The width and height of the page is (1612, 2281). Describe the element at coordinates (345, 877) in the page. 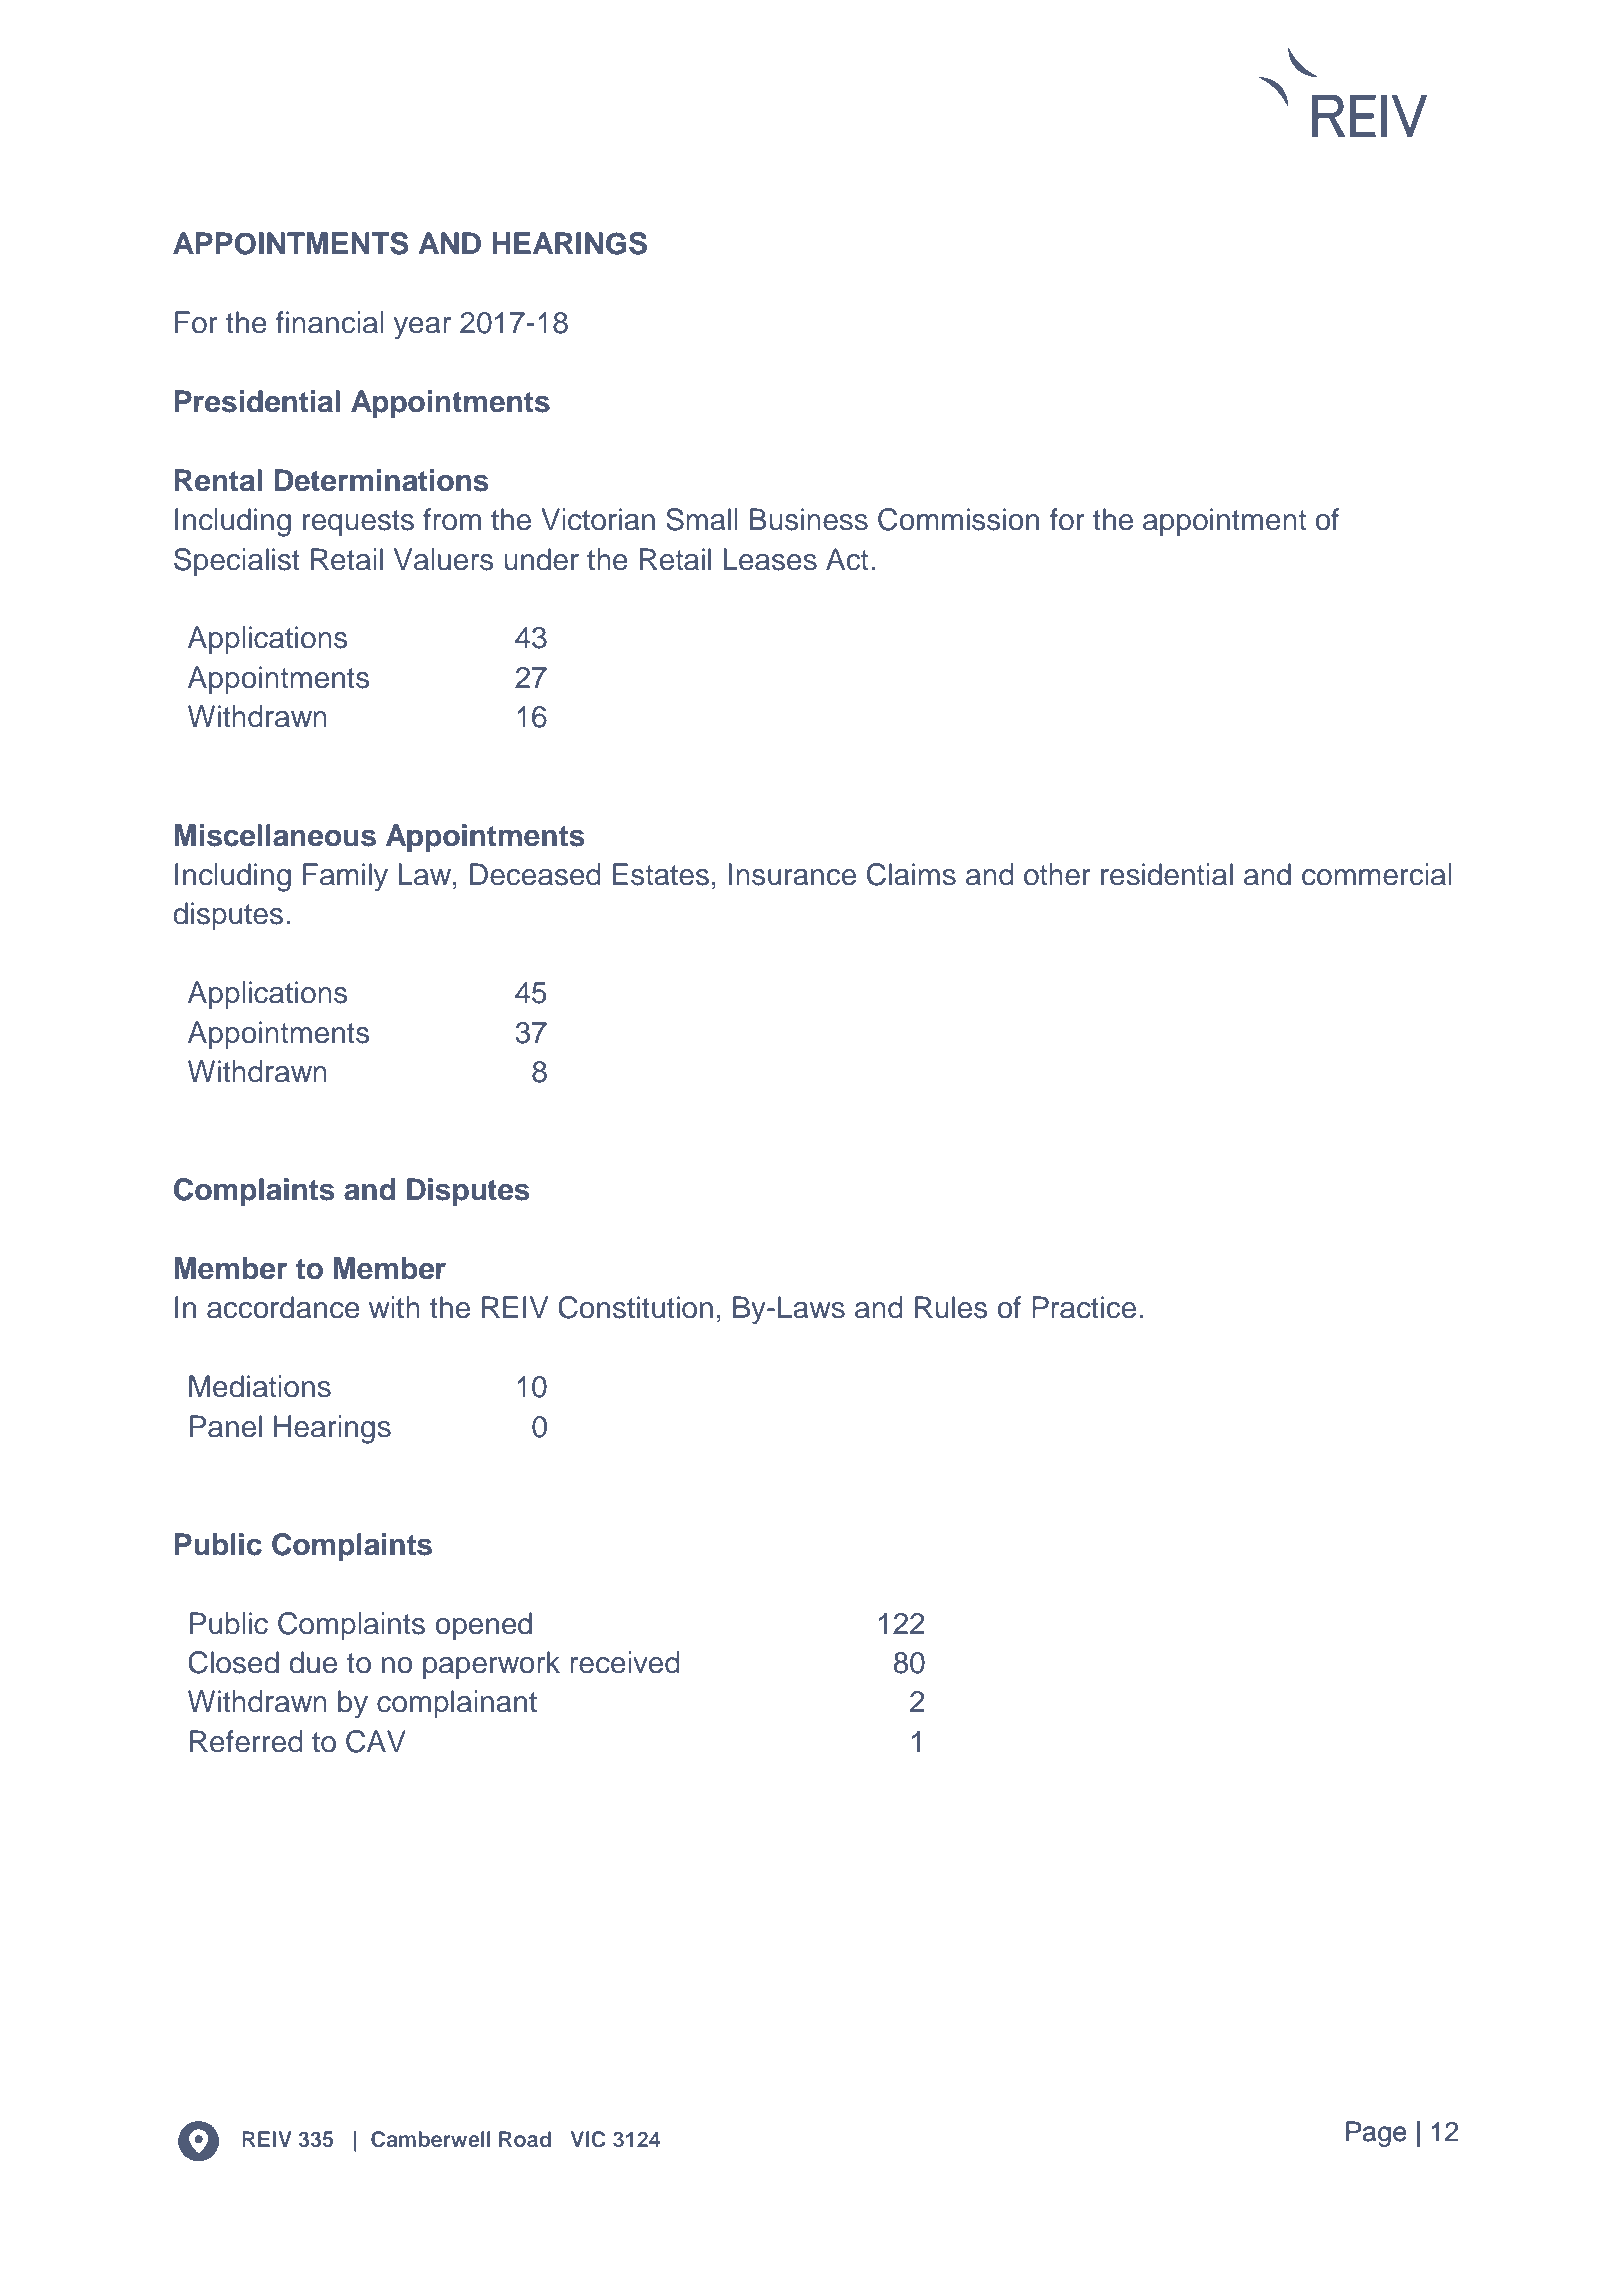

I see `Family` at that location.
